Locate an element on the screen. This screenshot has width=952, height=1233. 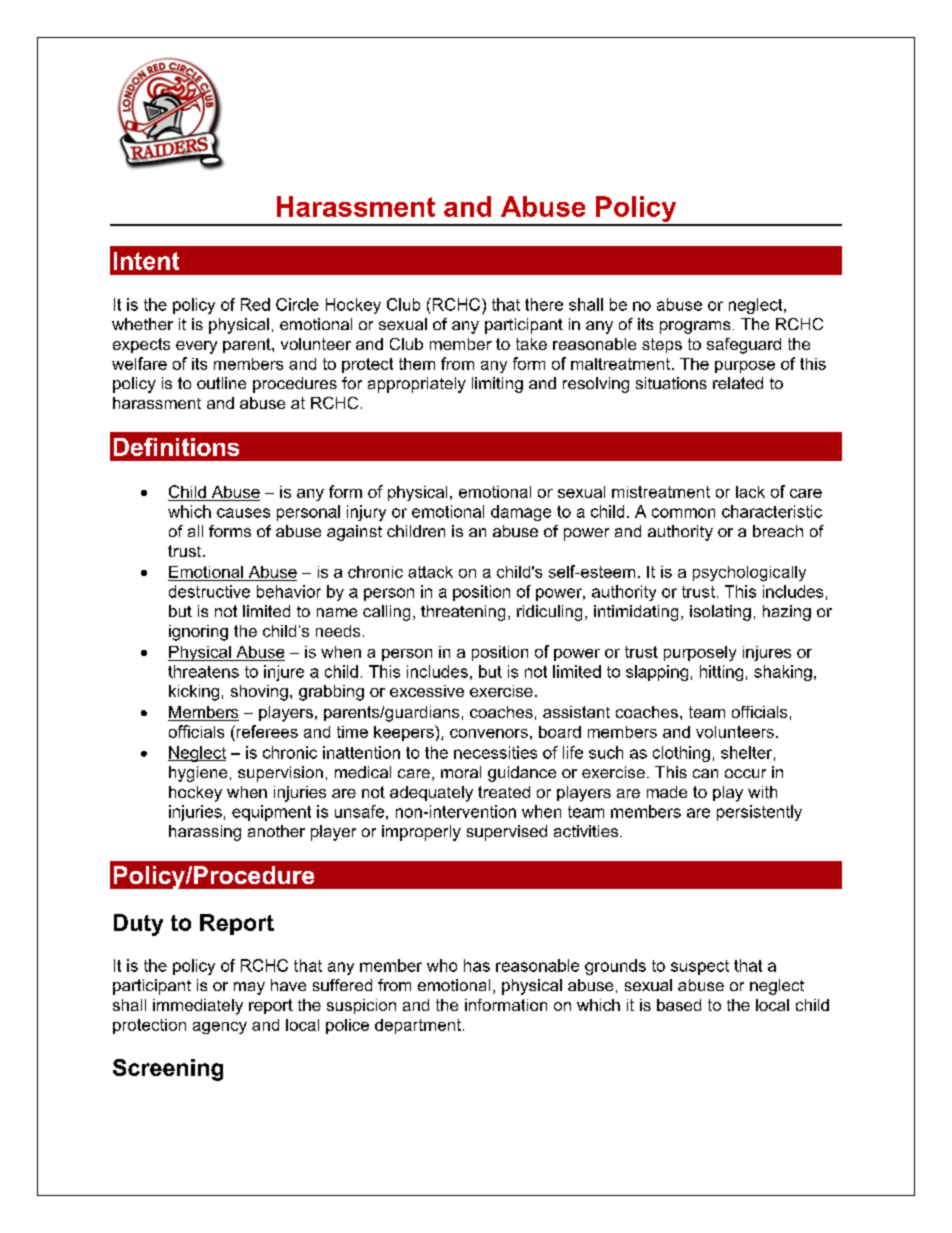
adequately is located at coordinates (431, 794).
